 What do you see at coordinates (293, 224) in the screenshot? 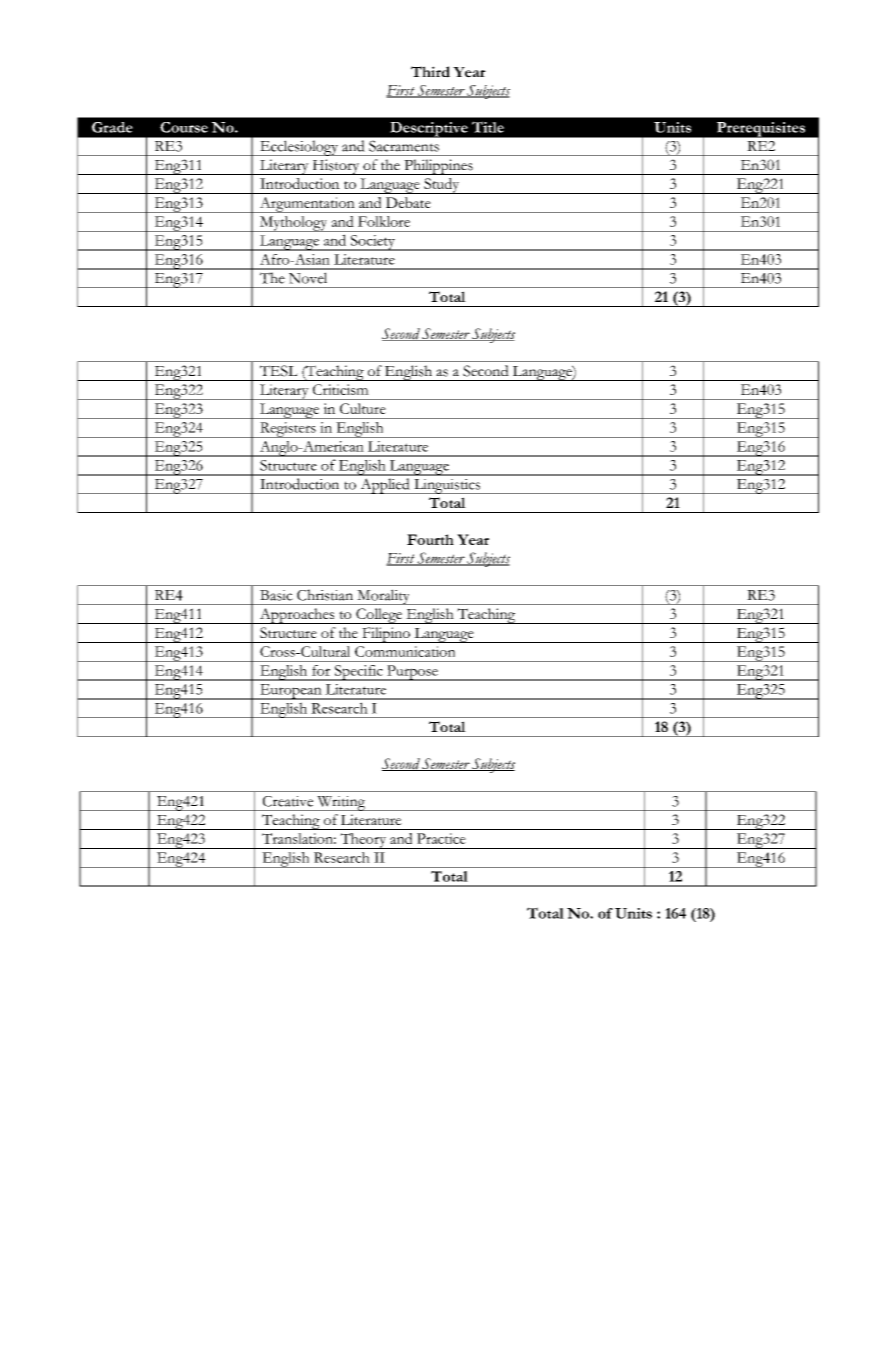
I see `Mythology` at bounding box center [293, 224].
